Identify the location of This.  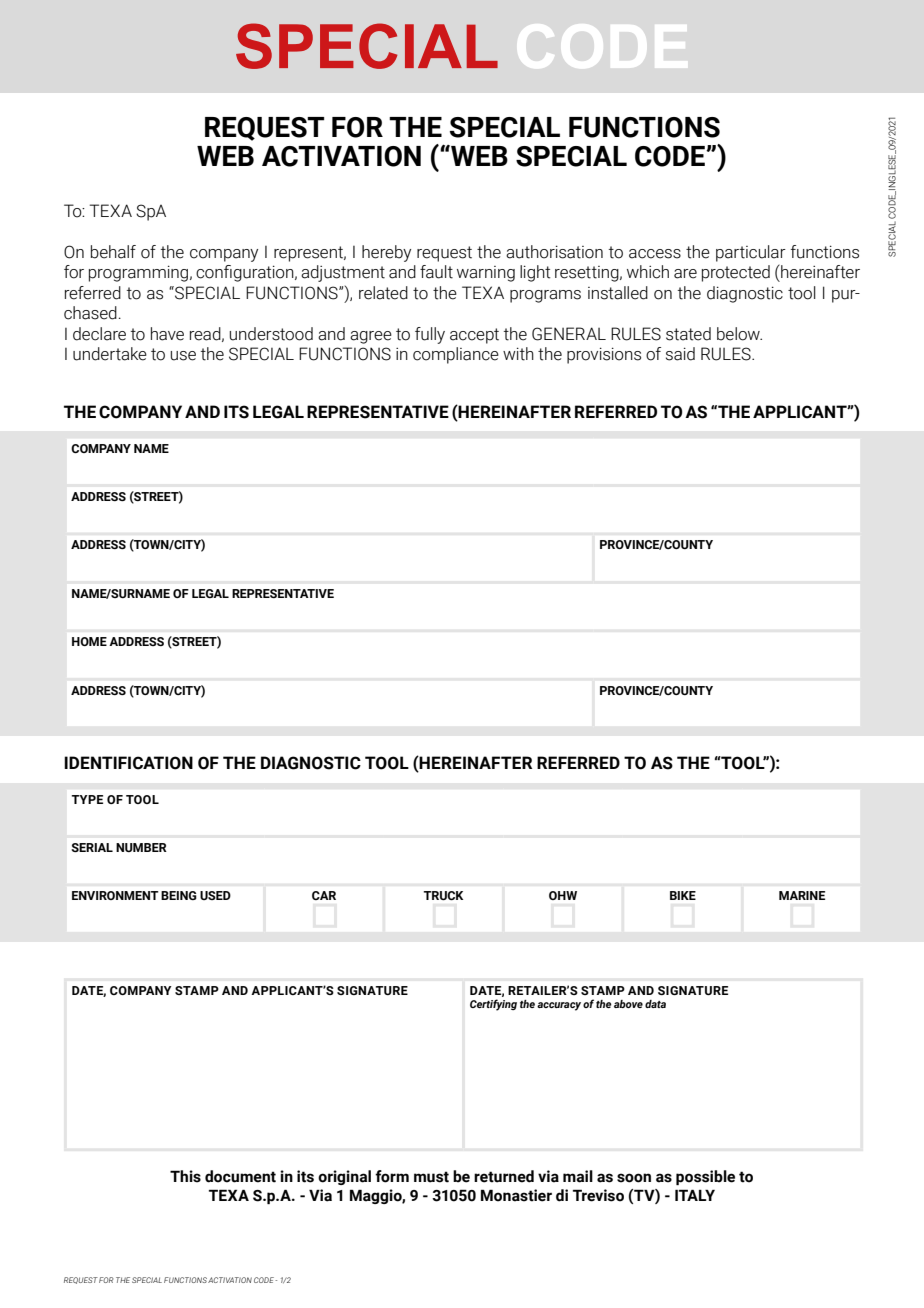
(185, 1176).
